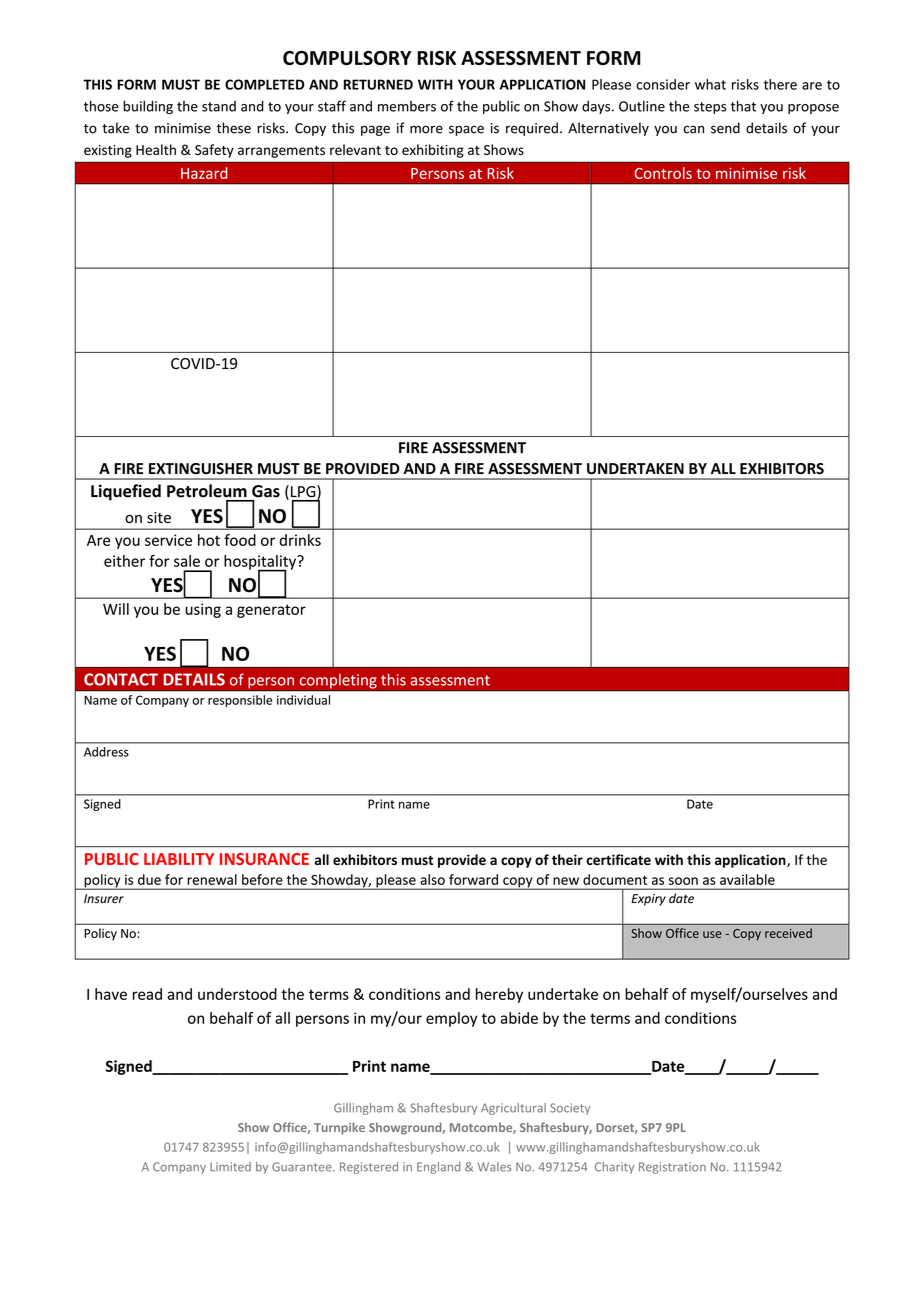 The width and height of the screenshot is (924, 1308). I want to click on Limited, so click(230, 1167).
